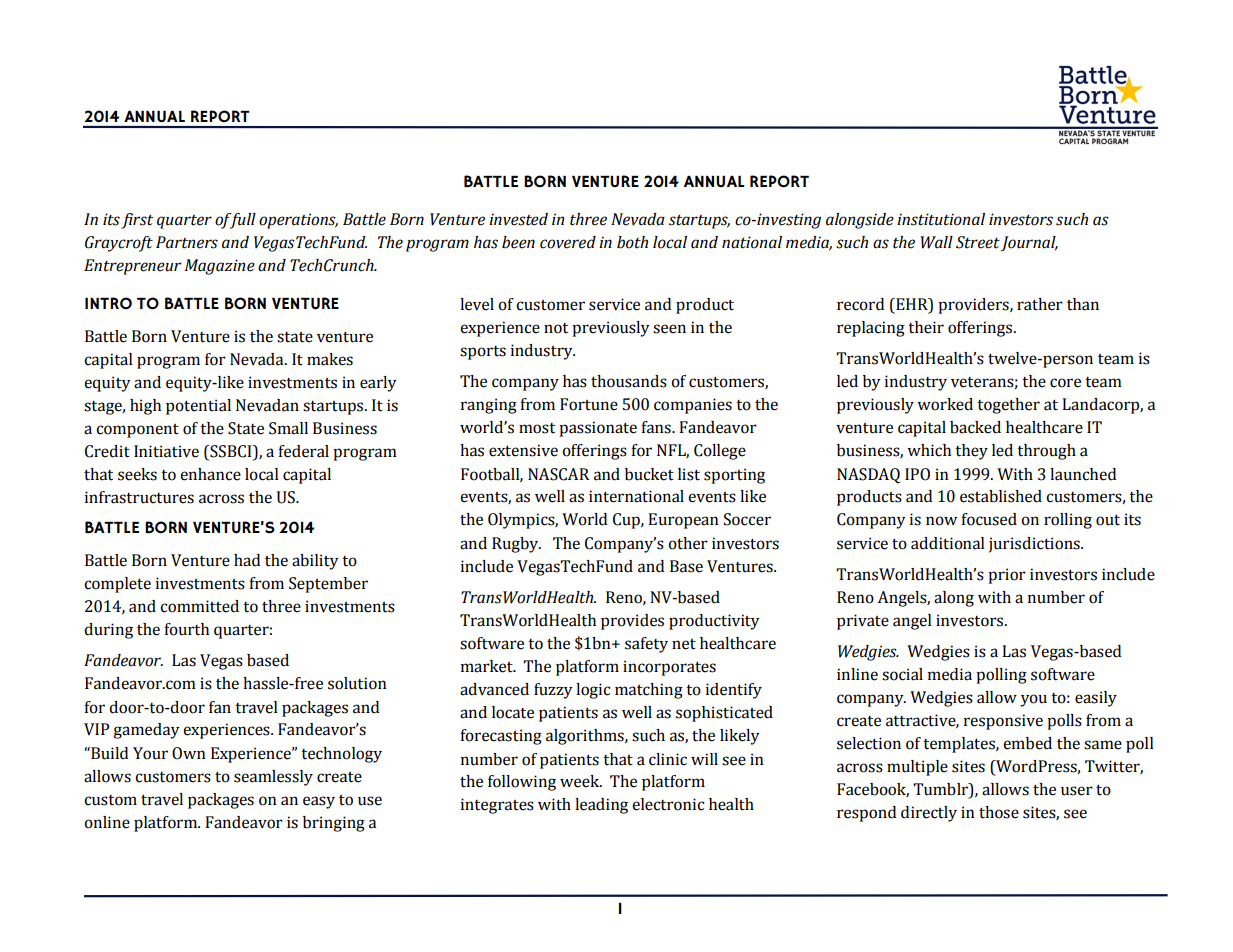 This document has height=952, width=1233. I want to click on NASCAR, so click(559, 474).
